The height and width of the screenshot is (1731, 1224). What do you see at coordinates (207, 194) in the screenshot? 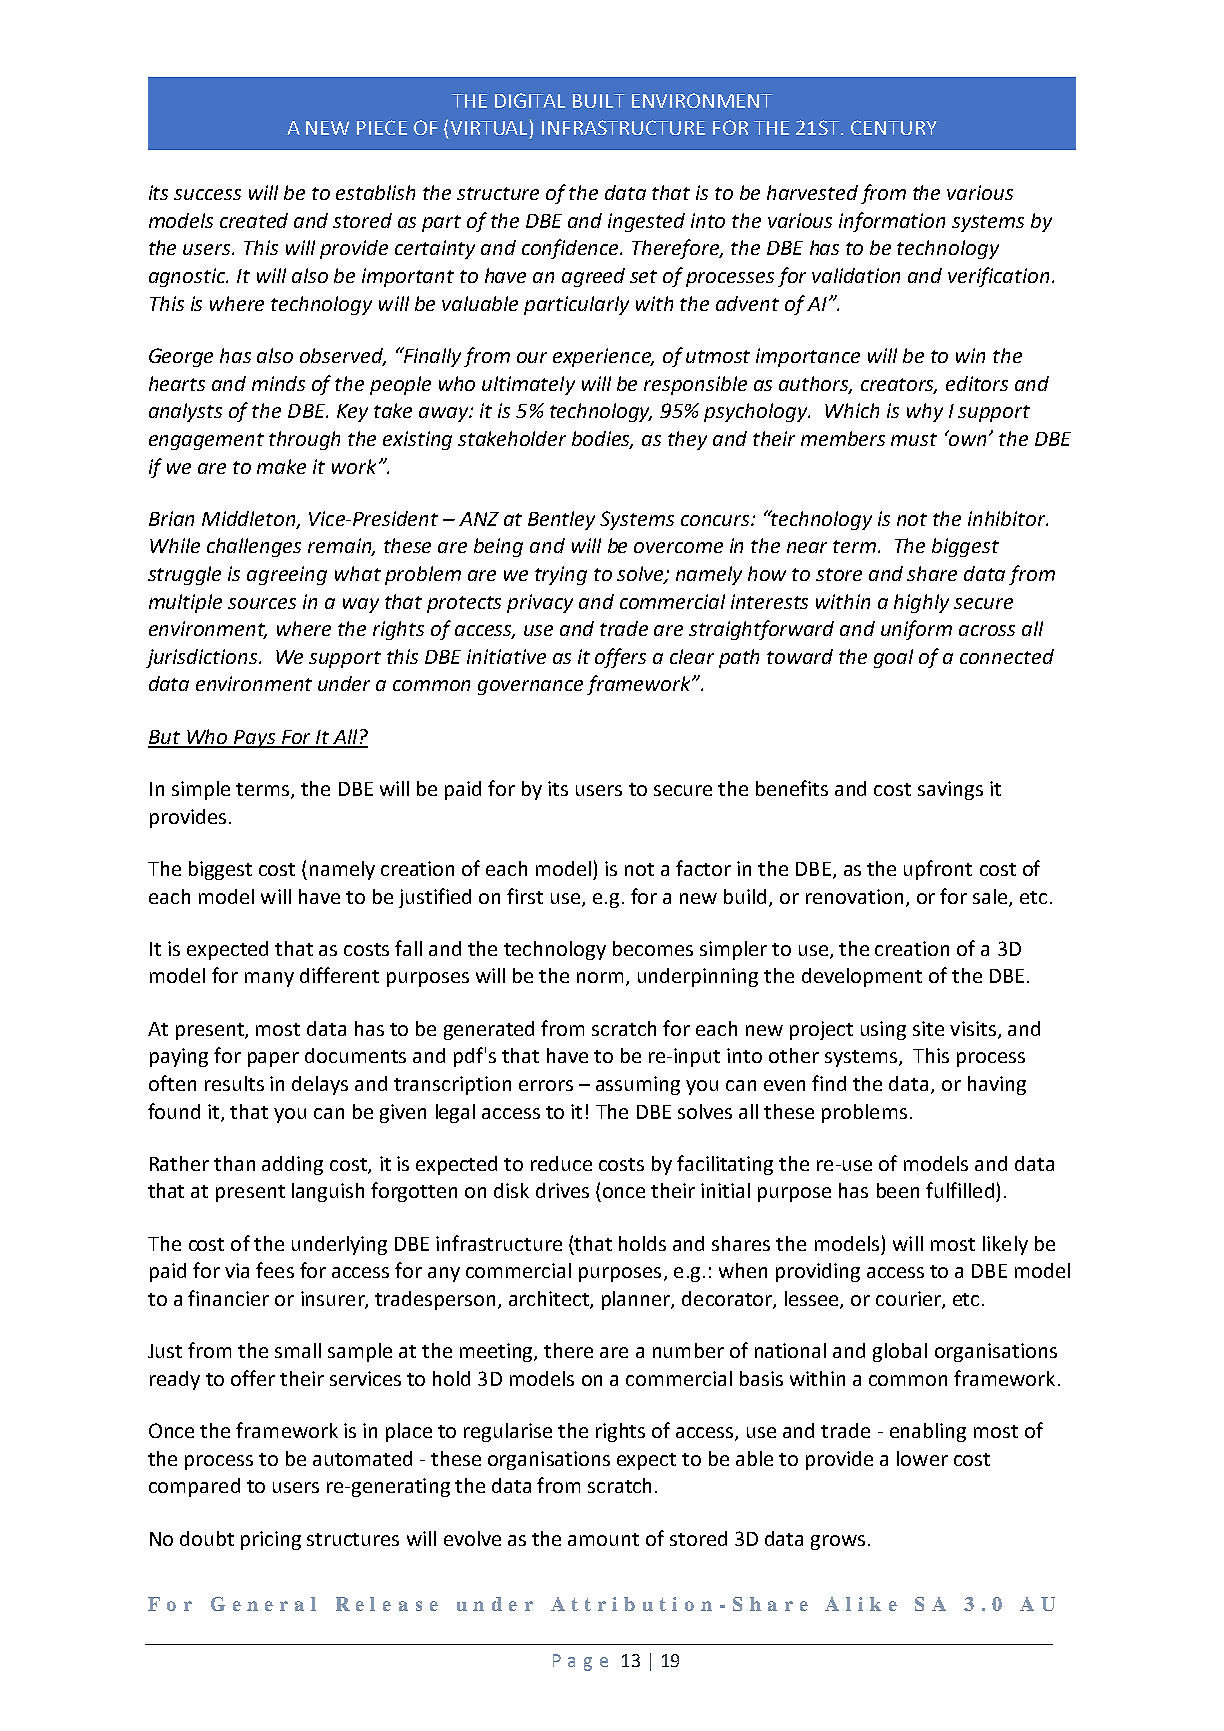
I see `success` at bounding box center [207, 194].
